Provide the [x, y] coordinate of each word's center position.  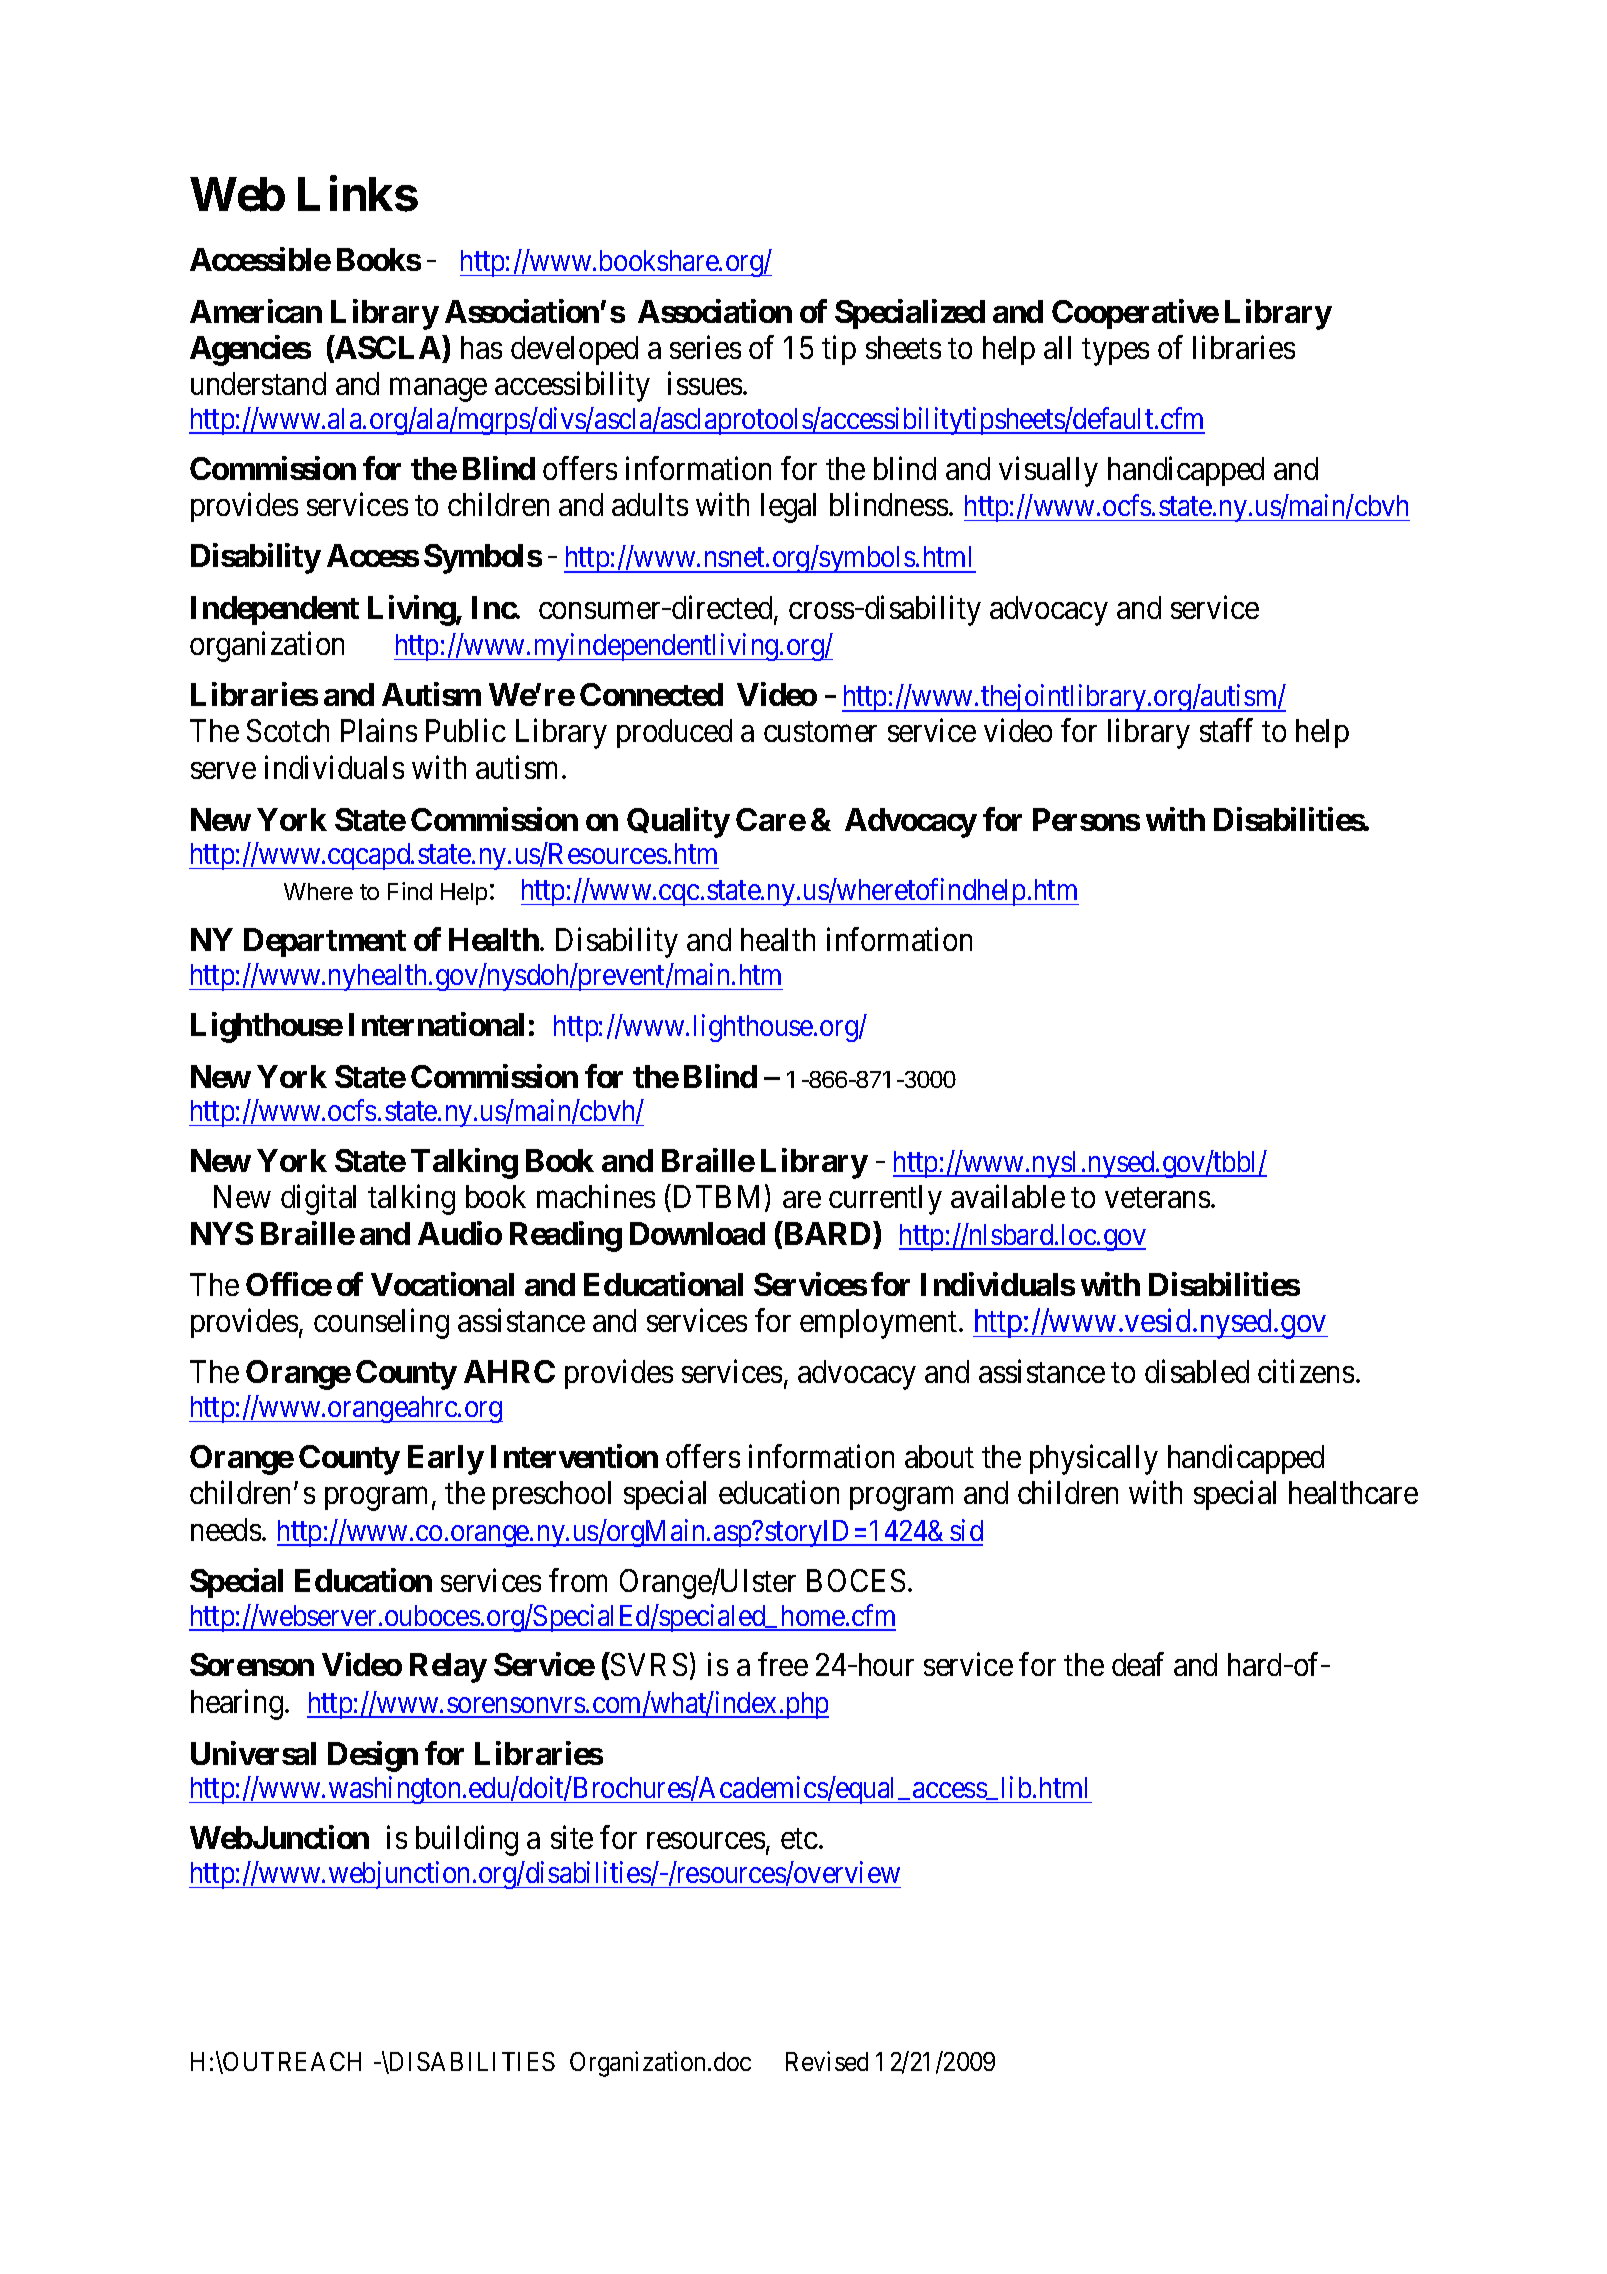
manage [438, 390]
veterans [1157, 1198]
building [467, 1841]
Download [697, 1233]
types [1115, 352]
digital [318, 1200]
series [705, 347]
